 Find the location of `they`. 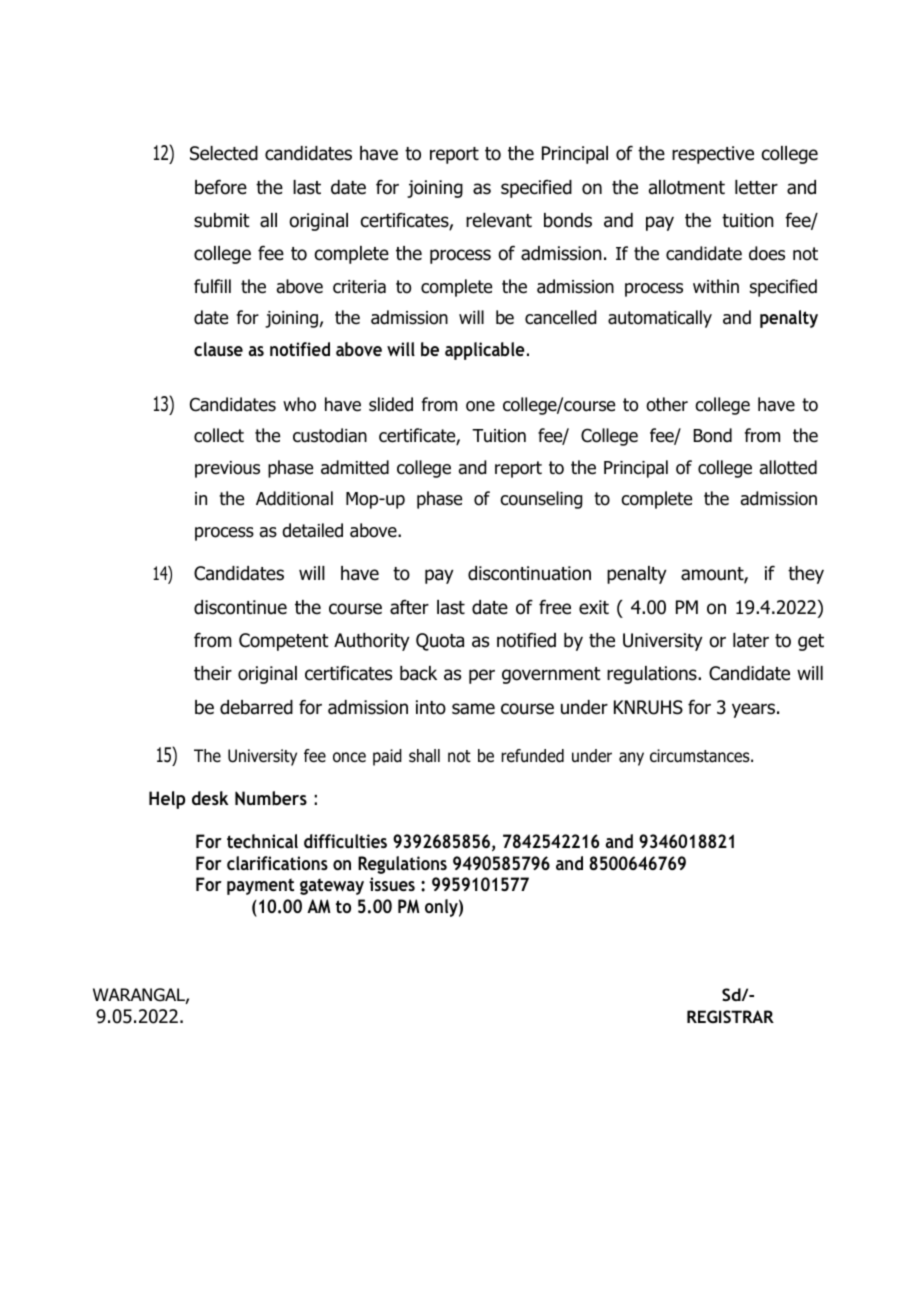

they is located at coordinates (806, 575).
